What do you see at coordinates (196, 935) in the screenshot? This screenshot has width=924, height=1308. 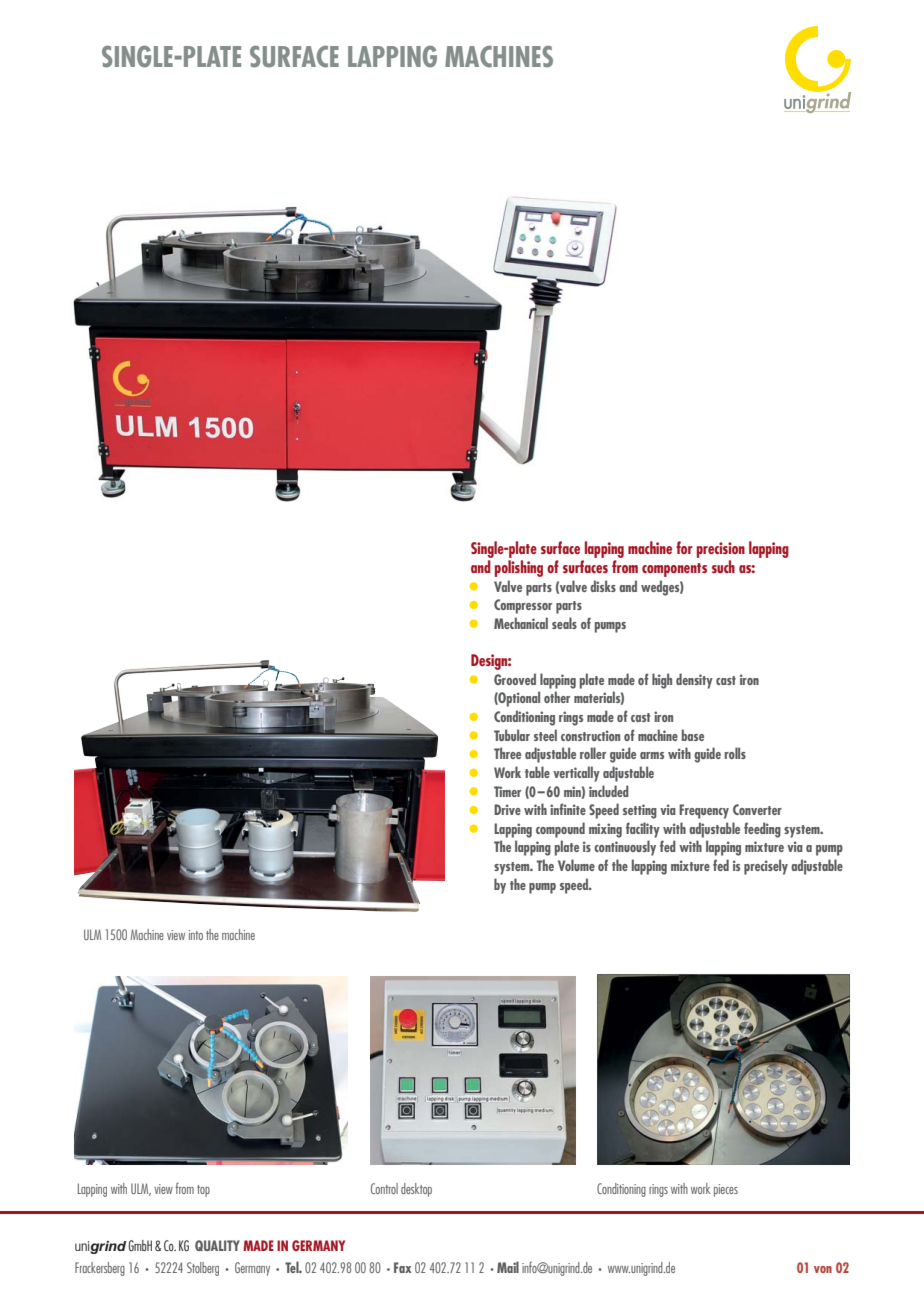 I see `into` at bounding box center [196, 935].
